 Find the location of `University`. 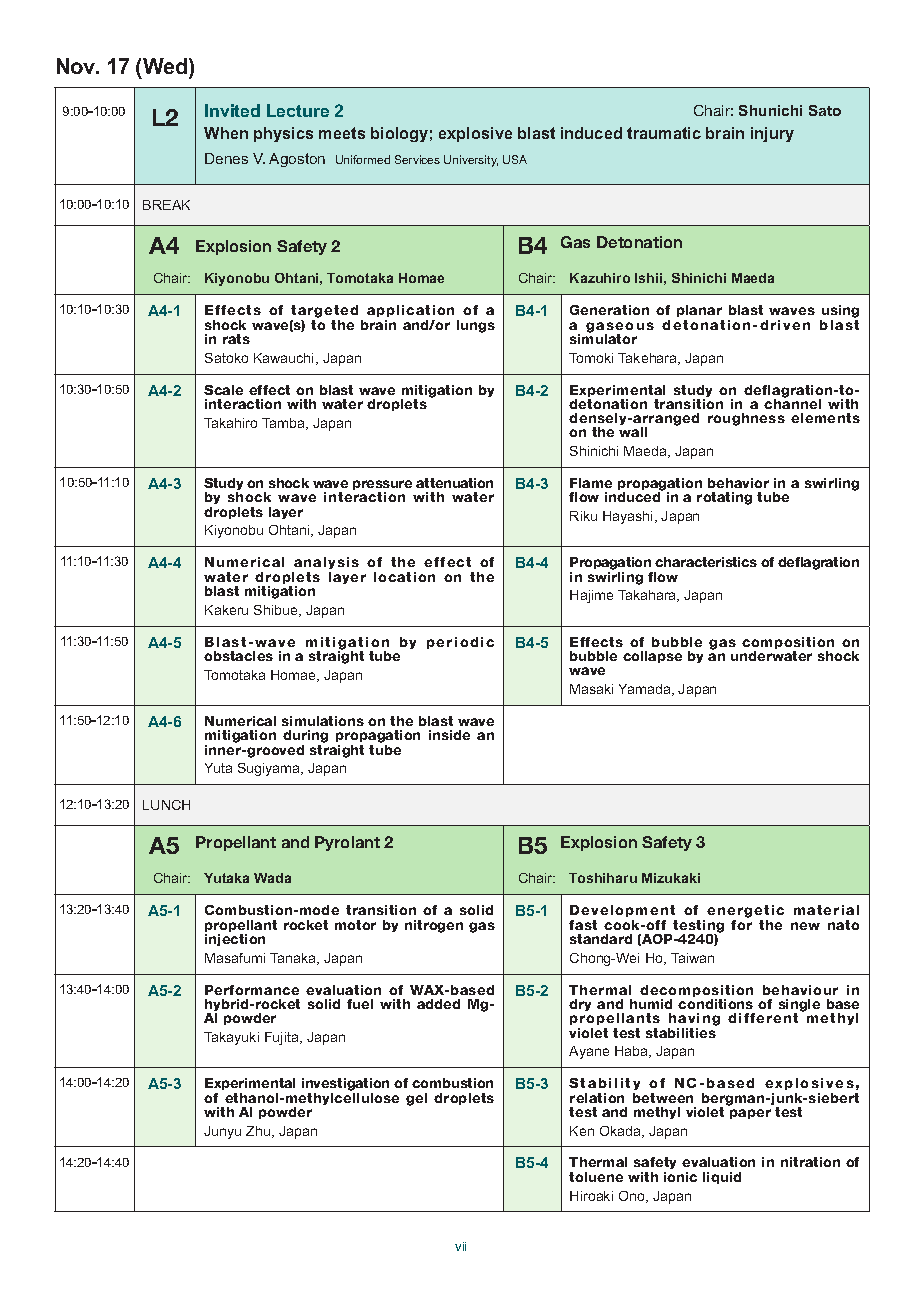

University is located at coordinates (471, 161).
